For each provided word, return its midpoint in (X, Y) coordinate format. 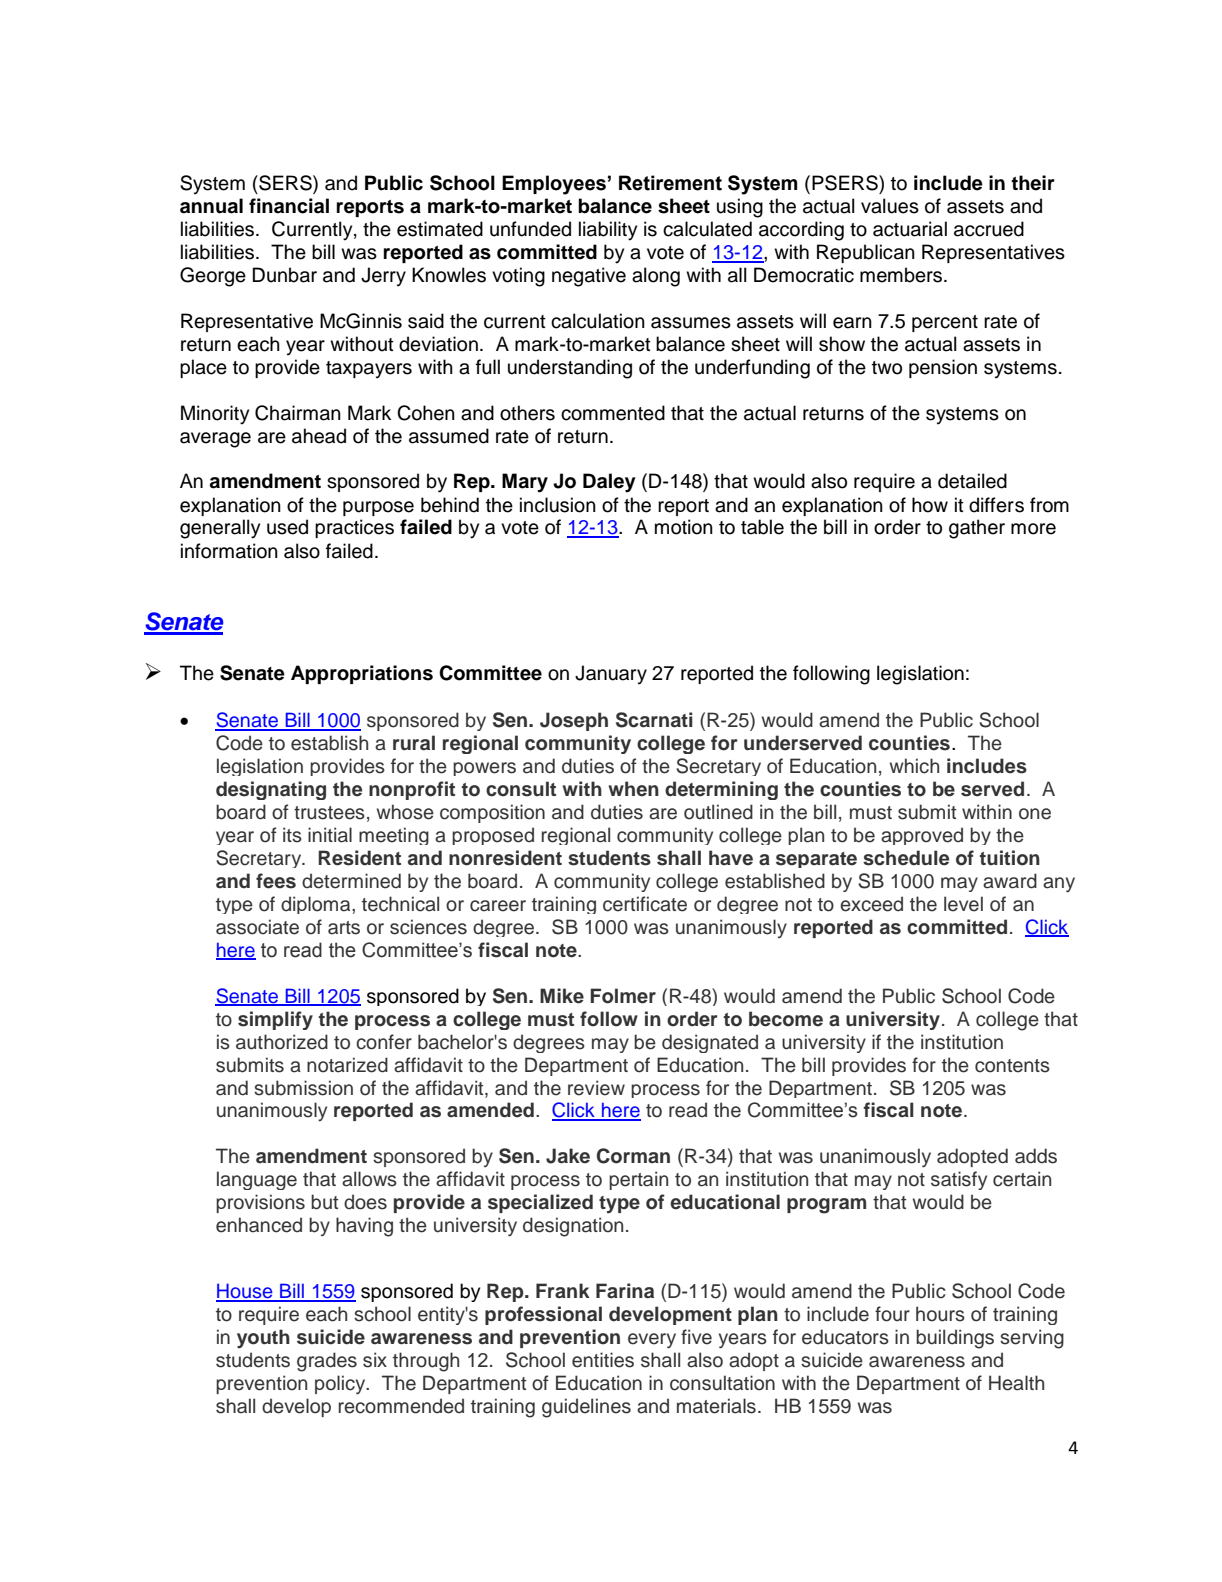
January (611, 675)
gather (977, 529)
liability (608, 231)
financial (289, 206)
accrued (989, 229)
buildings (955, 1339)
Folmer (623, 996)
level (963, 904)
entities (603, 1360)
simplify (275, 1020)
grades (327, 1362)
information (229, 551)
